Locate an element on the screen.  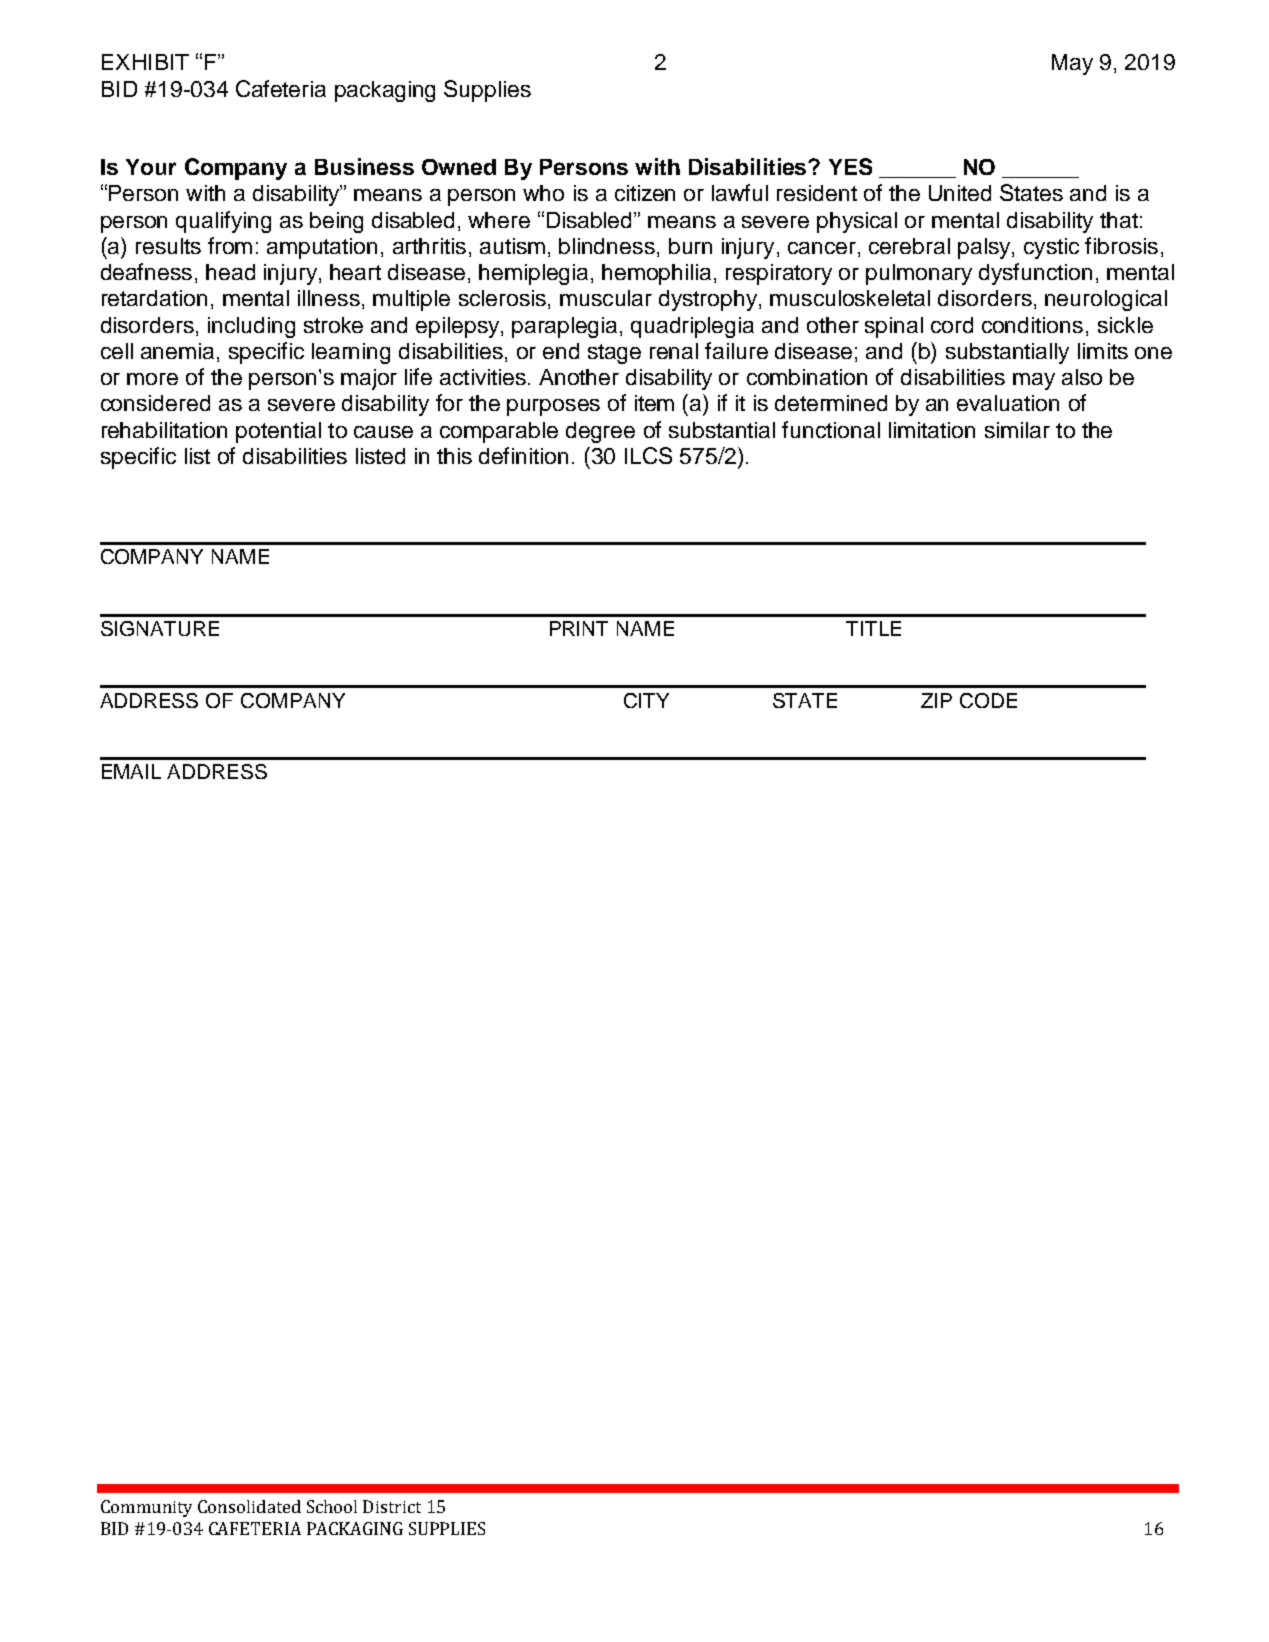
CITY is located at coordinates (646, 700).
